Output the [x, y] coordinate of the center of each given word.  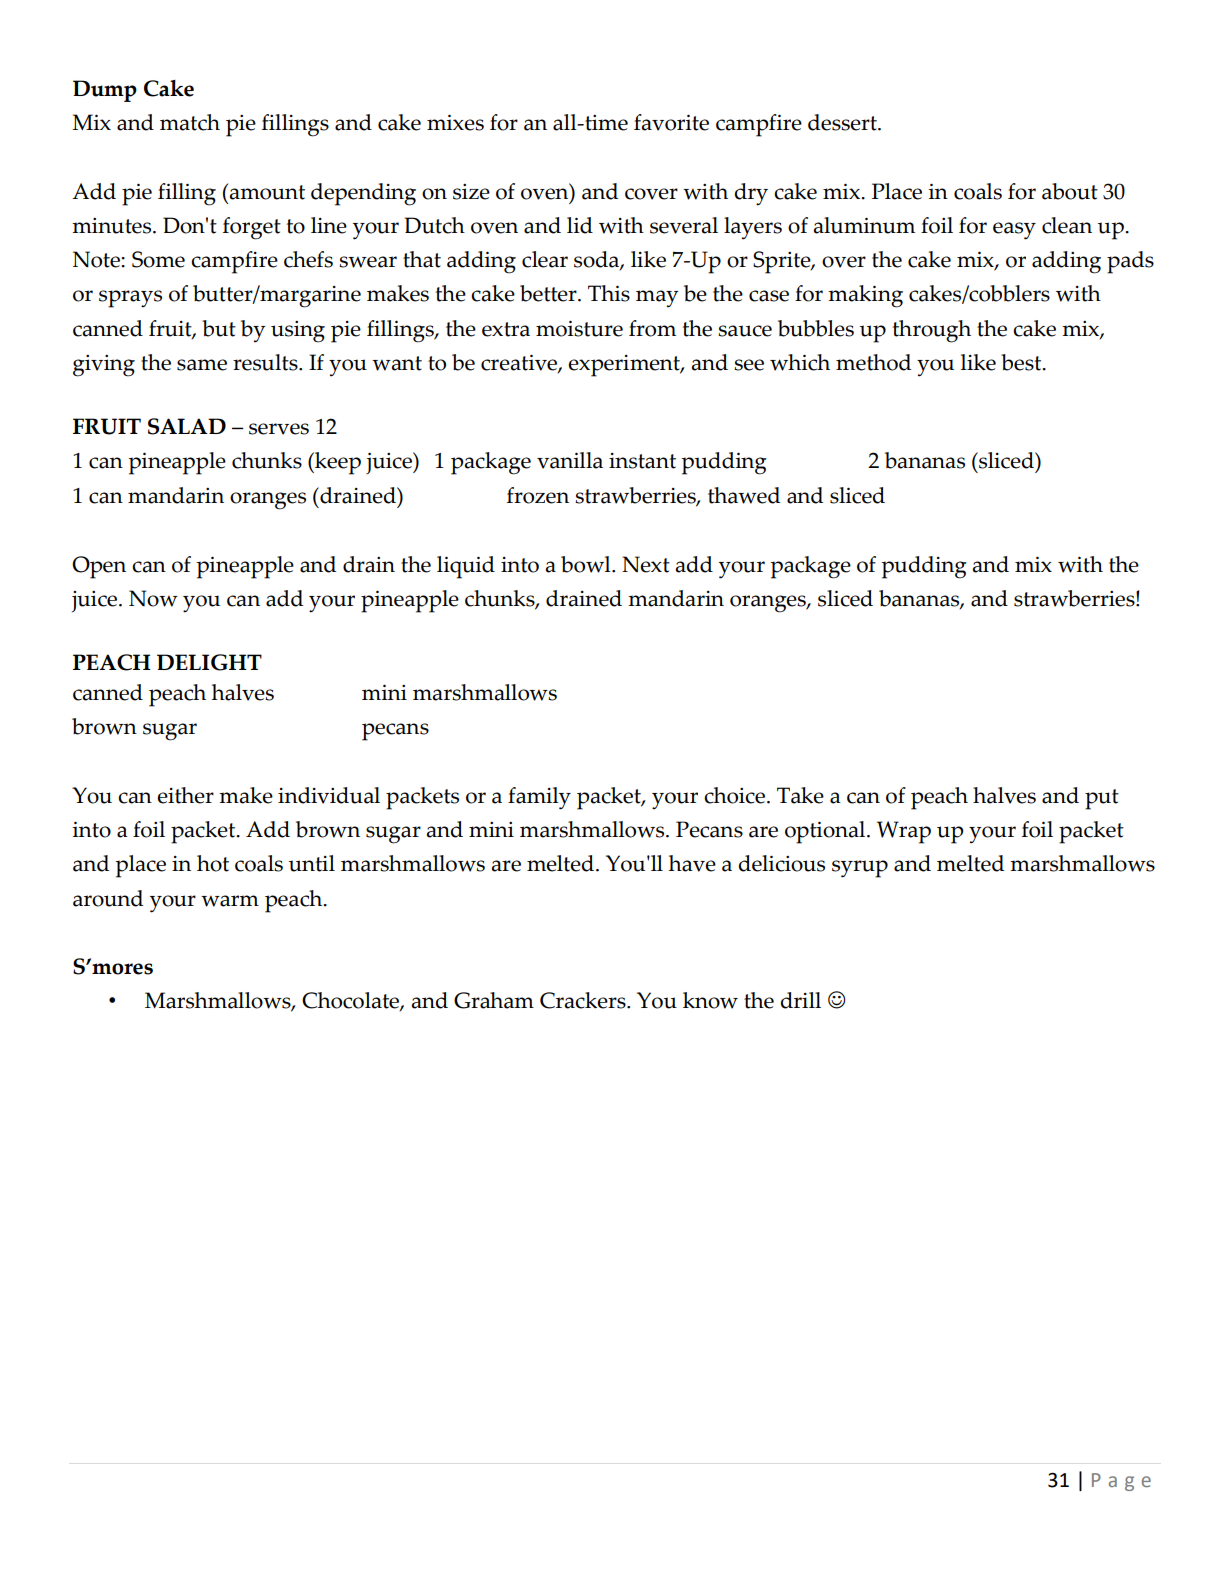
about [1070, 191]
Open [99, 567]
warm [230, 901]
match [190, 122]
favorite [671, 122]
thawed [744, 495]
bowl [587, 564]
